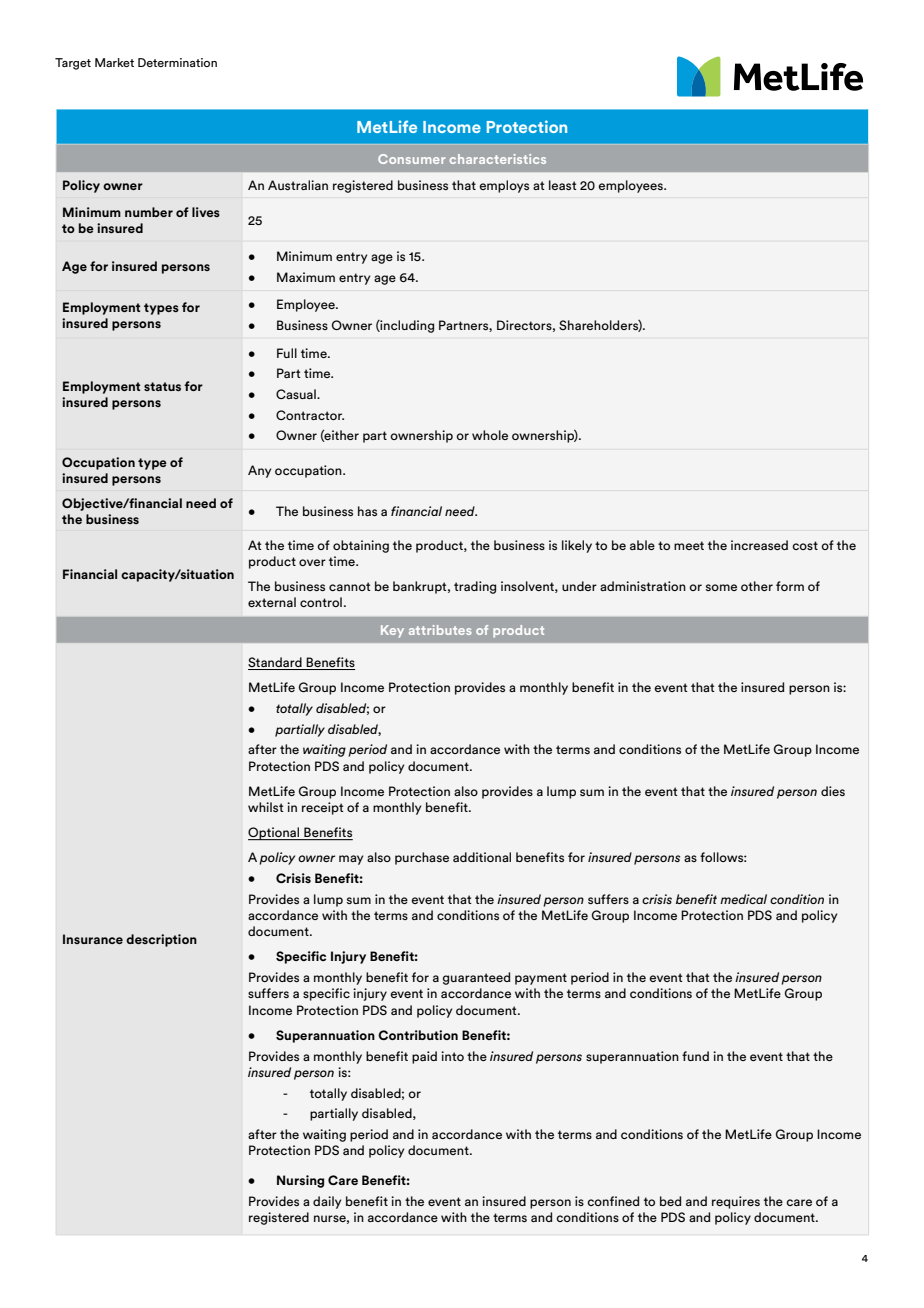 This screenshot has width=924, height=1308. I want to click on additional, so click(482, 857).
